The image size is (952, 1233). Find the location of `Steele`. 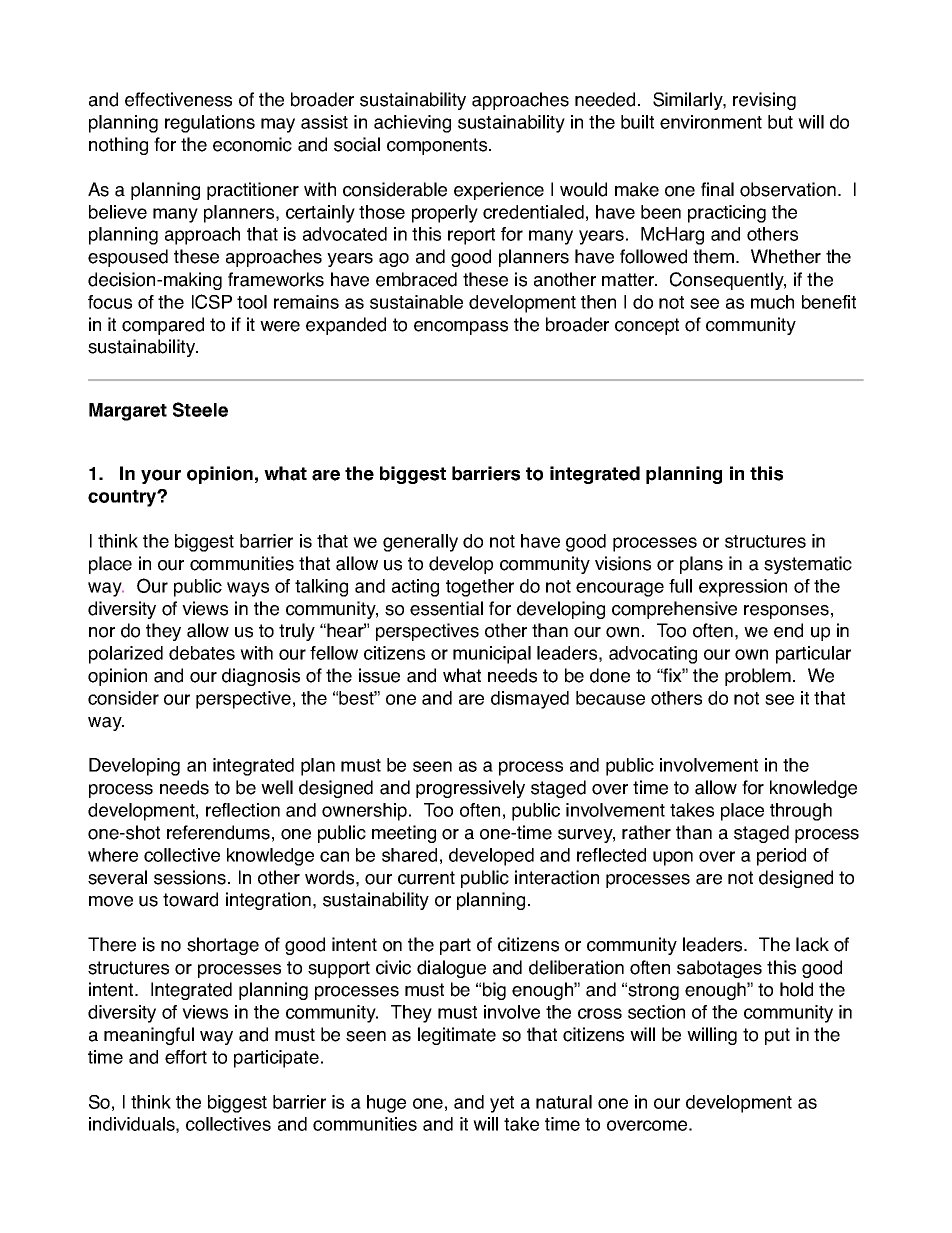

Steele is located at coordinates (200, 409).
